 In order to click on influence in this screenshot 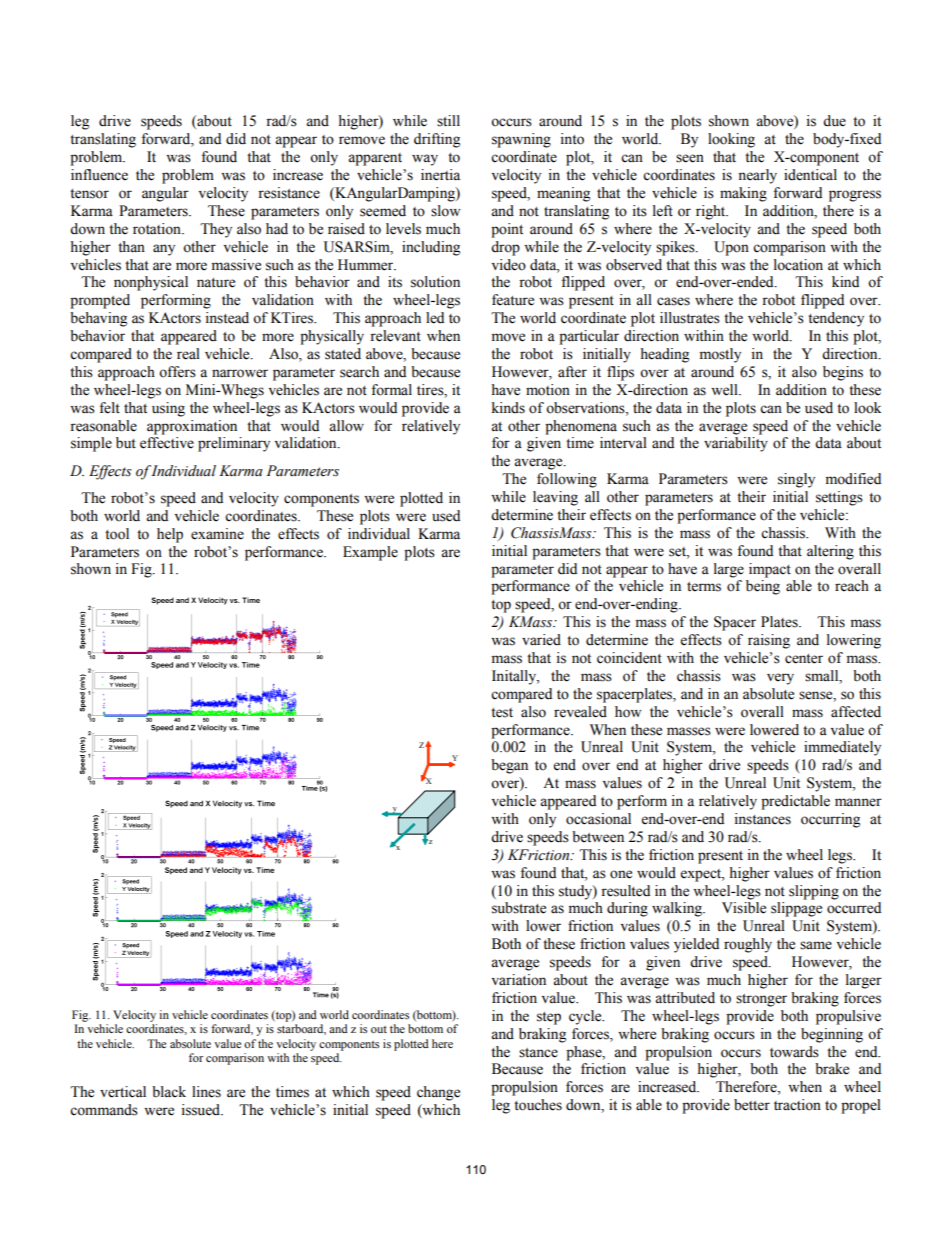, I will do `click(99, 175)`.
